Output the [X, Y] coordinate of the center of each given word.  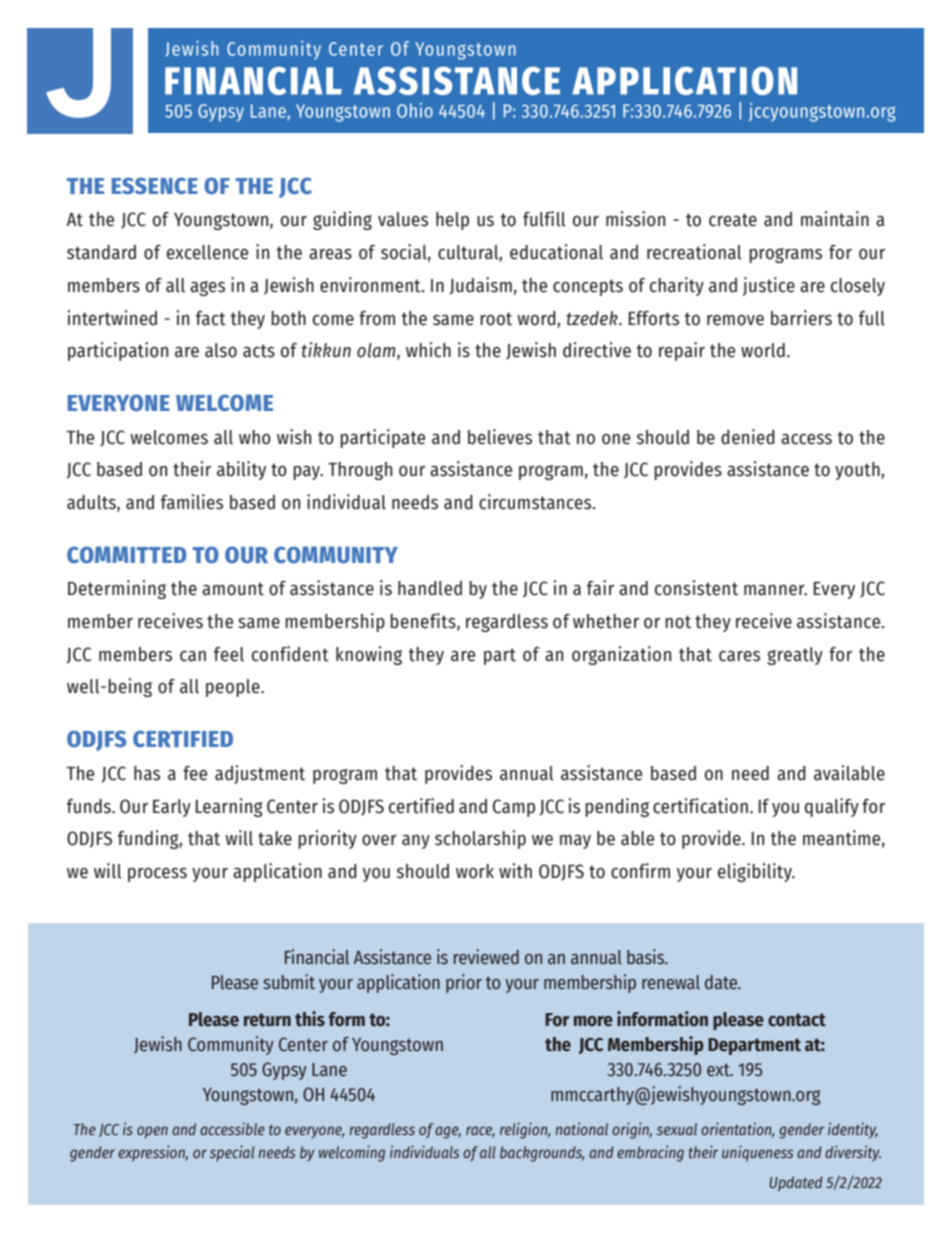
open [152, 1132]
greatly [795, 656]
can [193, 656]
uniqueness [757, 1153]
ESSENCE [155, 186]
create [733, 220]
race [480, 1132]
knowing [369, 655]
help [452, 221]
